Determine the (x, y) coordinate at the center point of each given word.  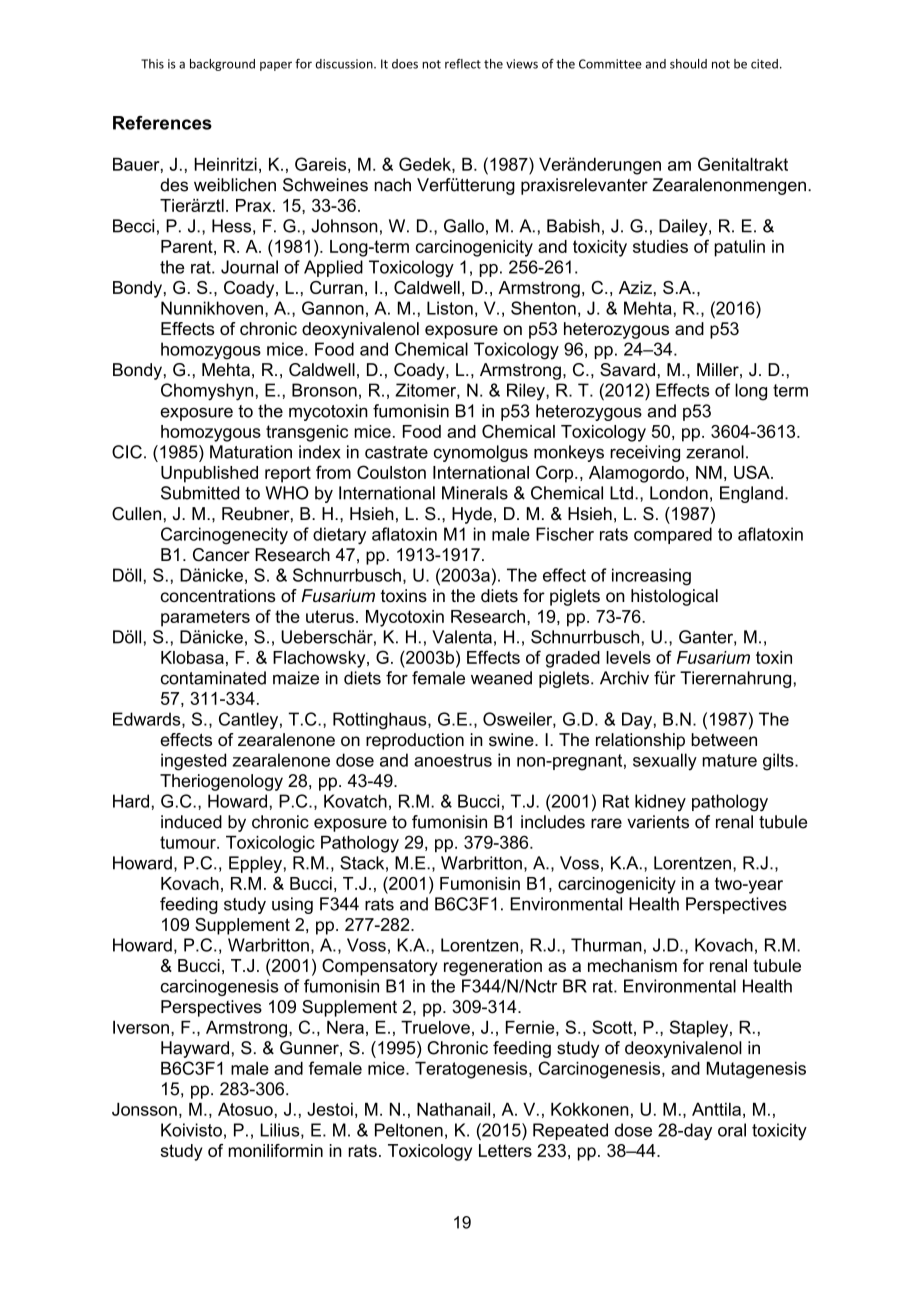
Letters (505, 1150)
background (222, 65)
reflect (463, 64)
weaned (501, 678)
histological (674, 597)
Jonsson (144, 1109)
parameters (205, 618)
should (688, 64)
